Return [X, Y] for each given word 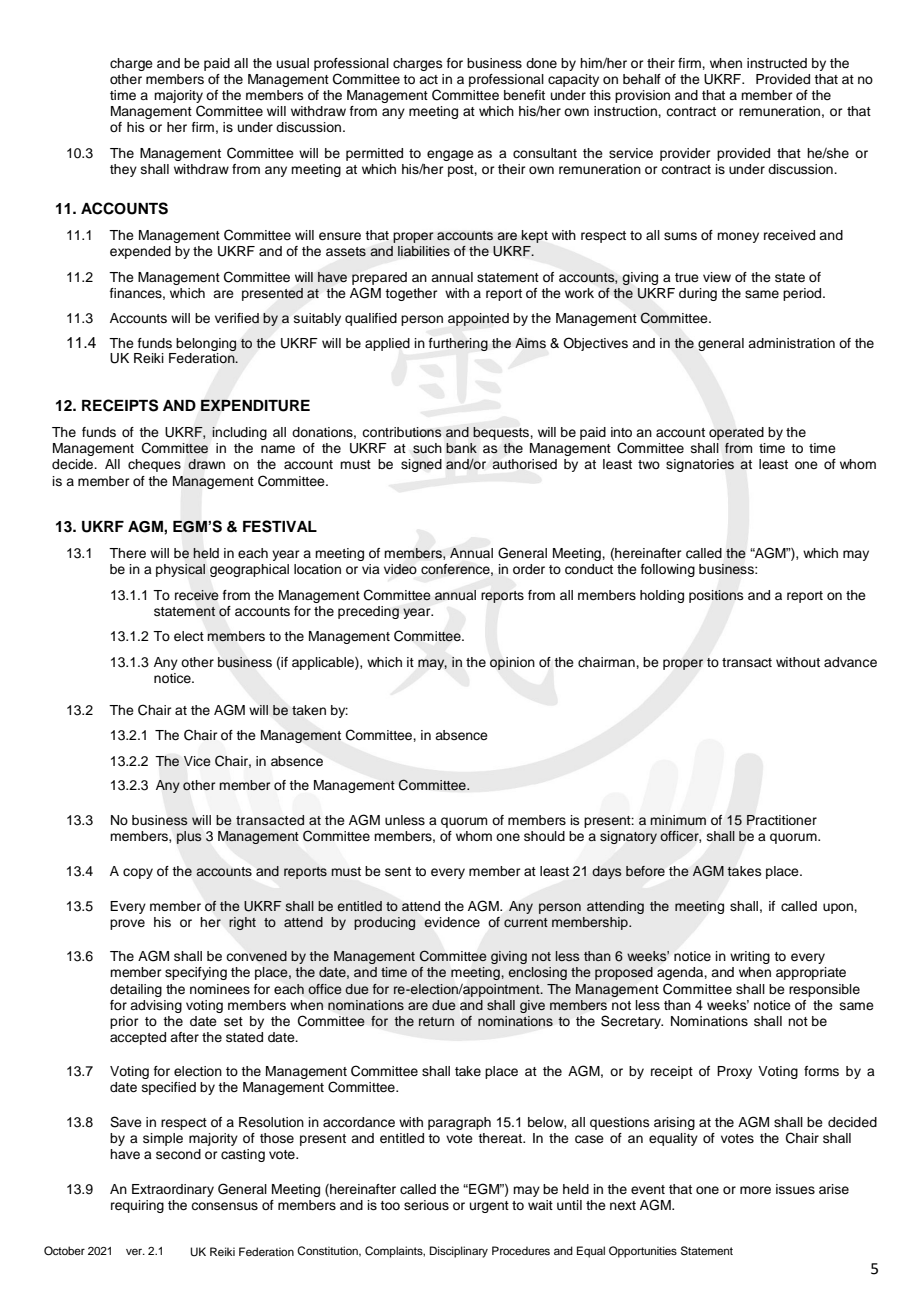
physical [180, 570]
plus [189, 837]
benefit [524, 95]
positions [716, 596]
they [123, 170]
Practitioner [782, 820]
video [400, 569]
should [544, 836]
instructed [777, 63]
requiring [137, 1206]
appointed [478, 319]
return [436, 1021]
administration [791, 343]
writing [750, 957]
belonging [206, 344]
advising [156, 1006]
